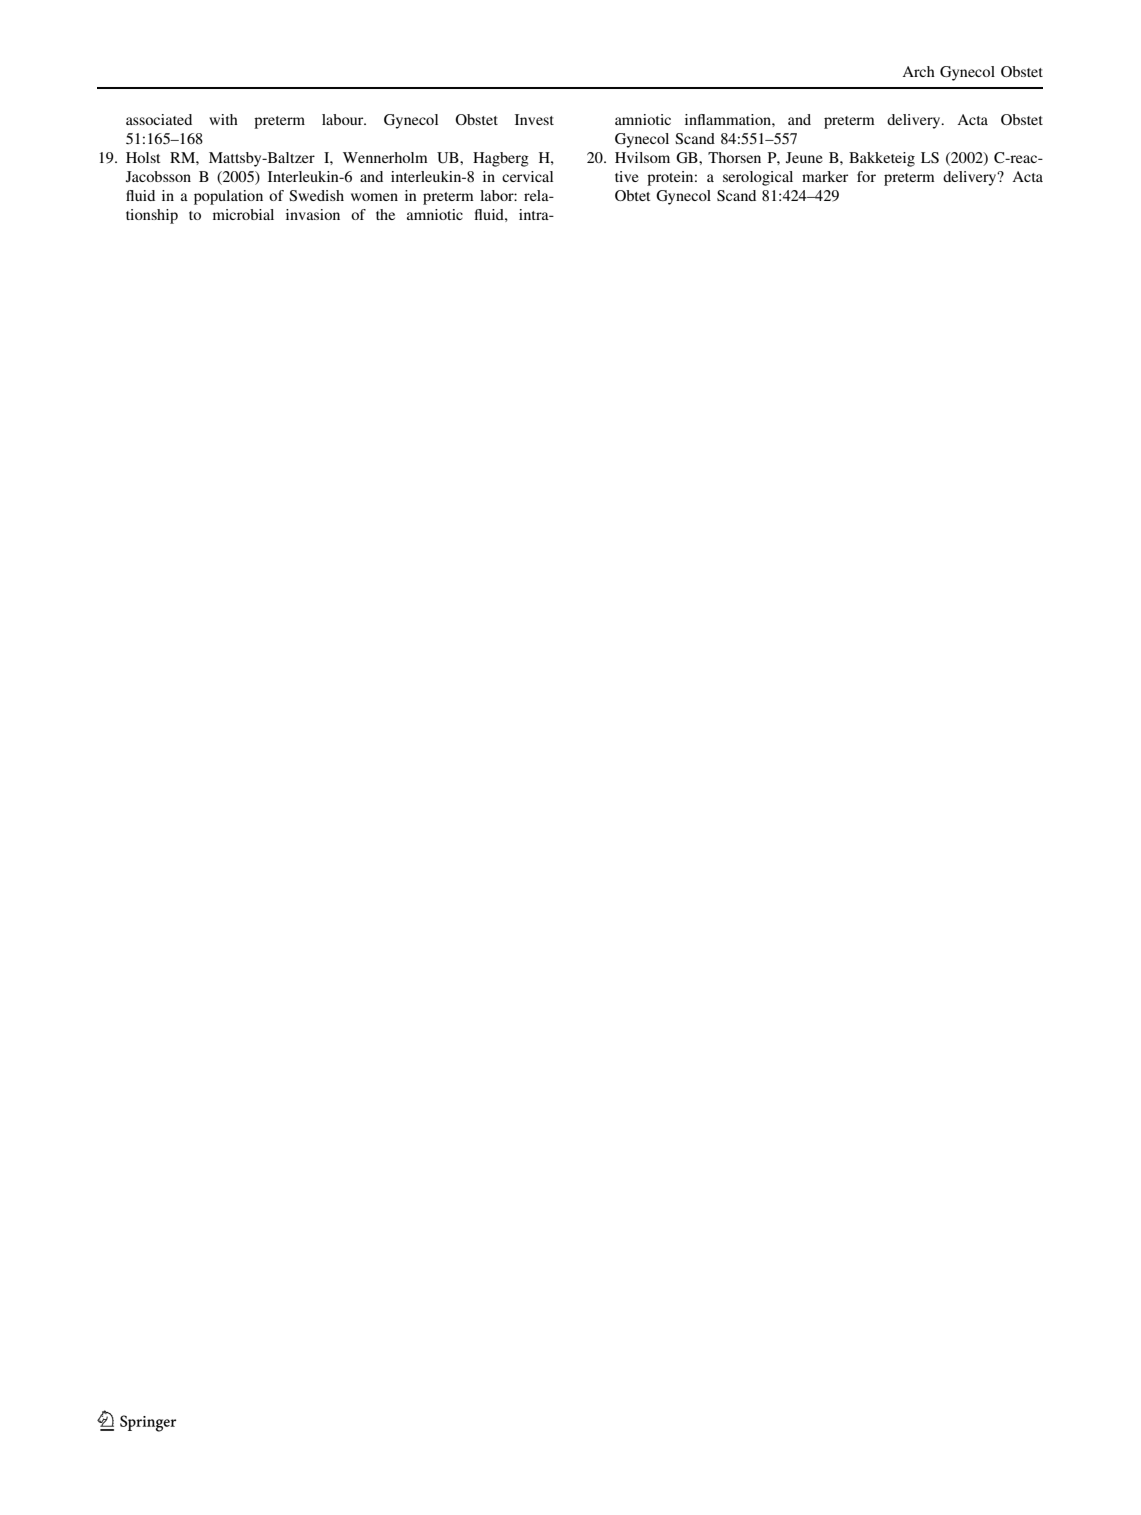 The width and height of the screenshot is (1141, 1515). I want to click on cervical, so click(527, 176).
